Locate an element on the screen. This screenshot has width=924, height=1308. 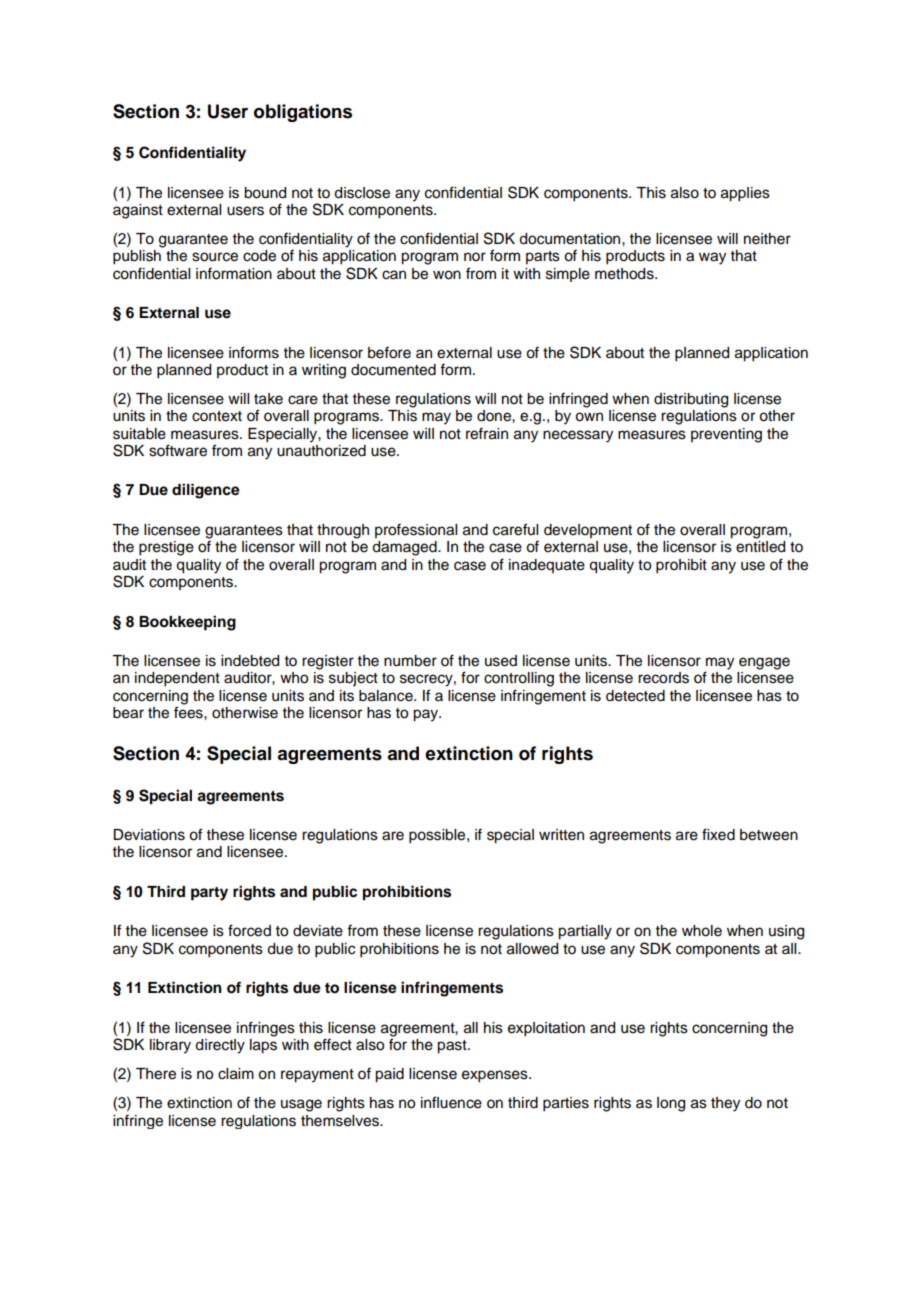
engage is located at coordinates (764, 663).
